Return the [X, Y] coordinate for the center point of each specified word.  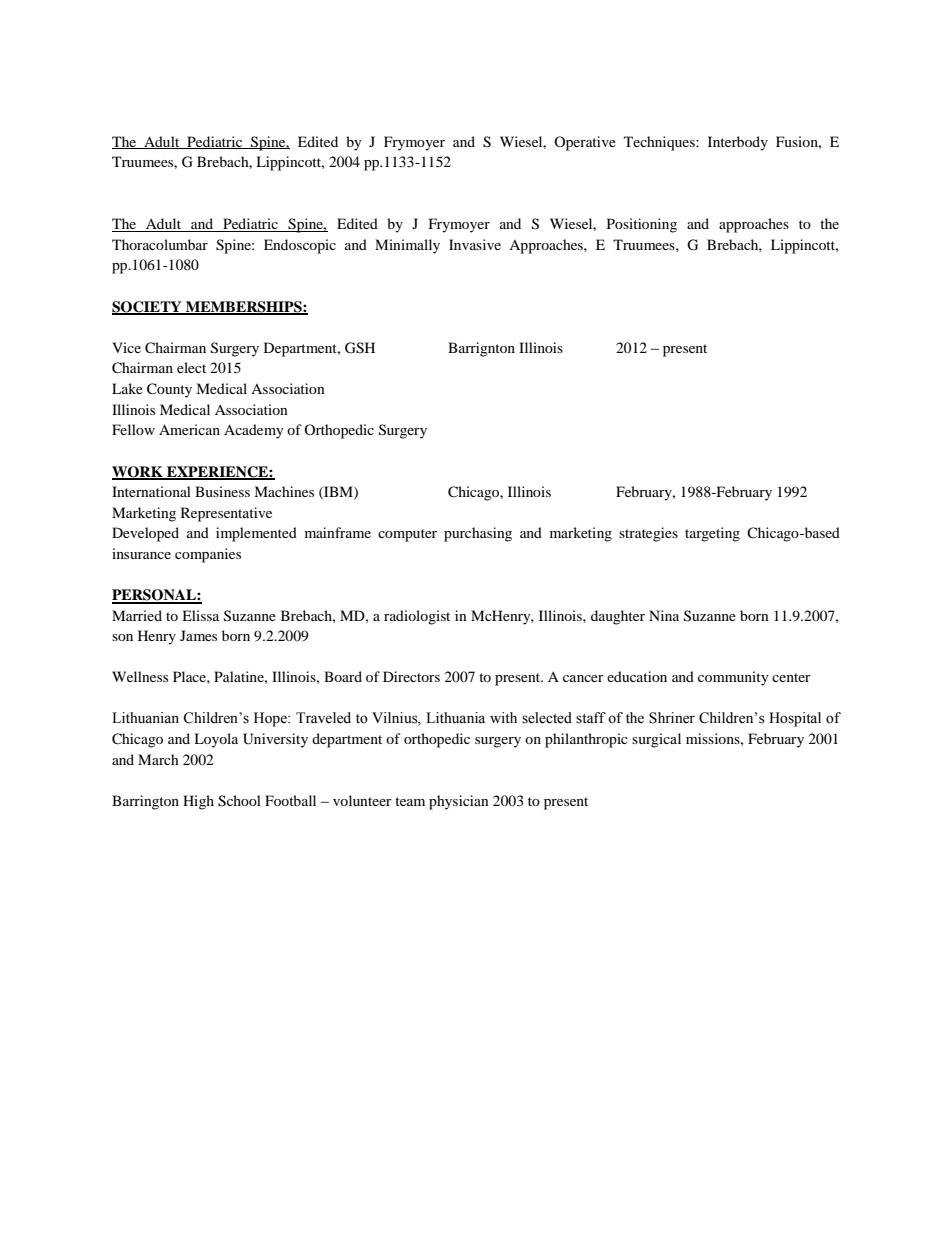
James [198, 635]
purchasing [478, 534]
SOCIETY [148, 308]
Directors [411, 676]
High [198, 802]
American [189, 429]
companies [208, 555]
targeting [712, 534]
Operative [585, 143]
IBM [338, 492]
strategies [648, 534]
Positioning [642, 225]
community [733, 678]
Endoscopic [300, 246]
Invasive [475, 244]
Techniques [660, 143]
